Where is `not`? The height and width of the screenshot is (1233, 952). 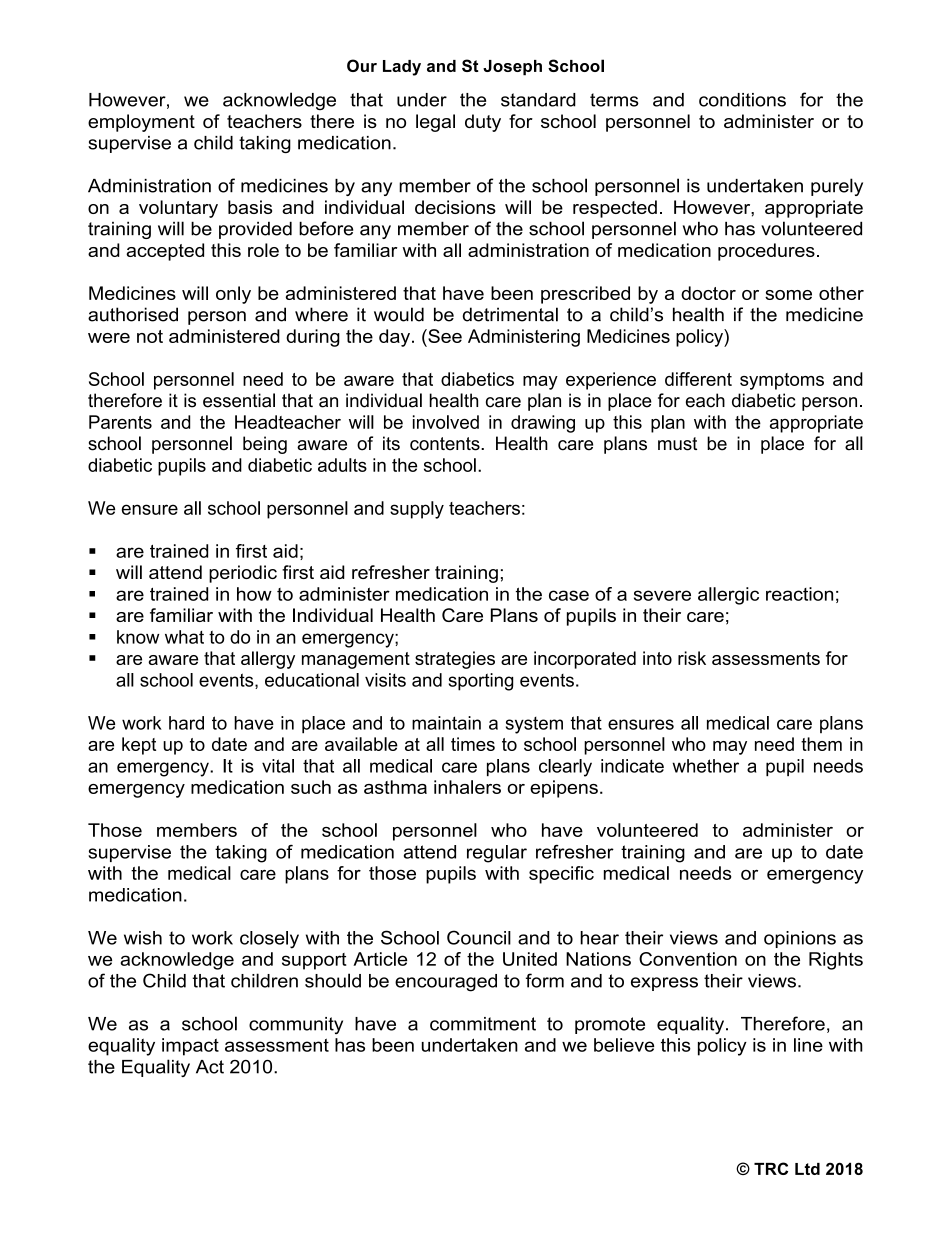 not is located at coordinates (150, 336).
